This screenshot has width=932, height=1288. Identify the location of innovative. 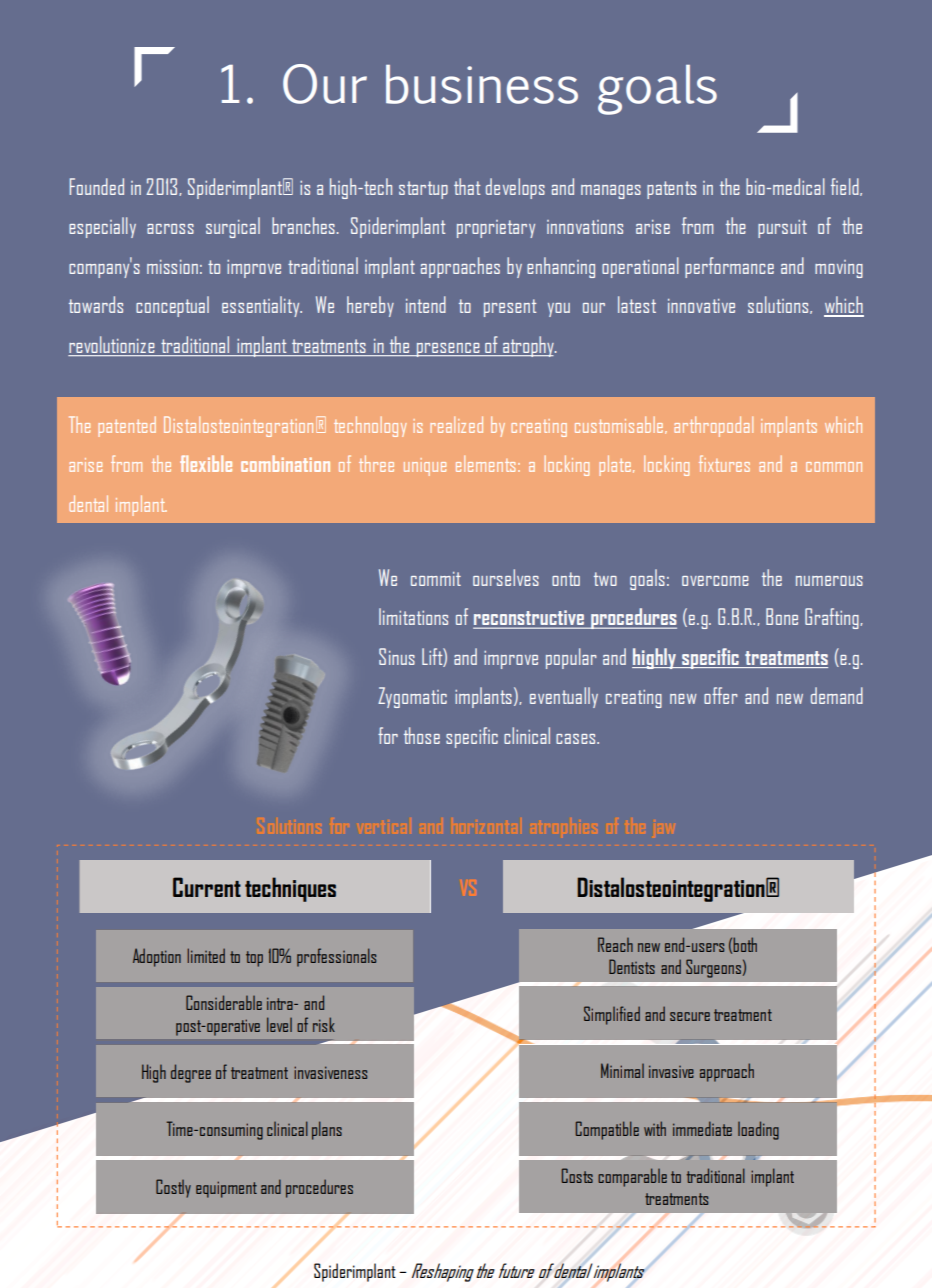
(701, 306).
